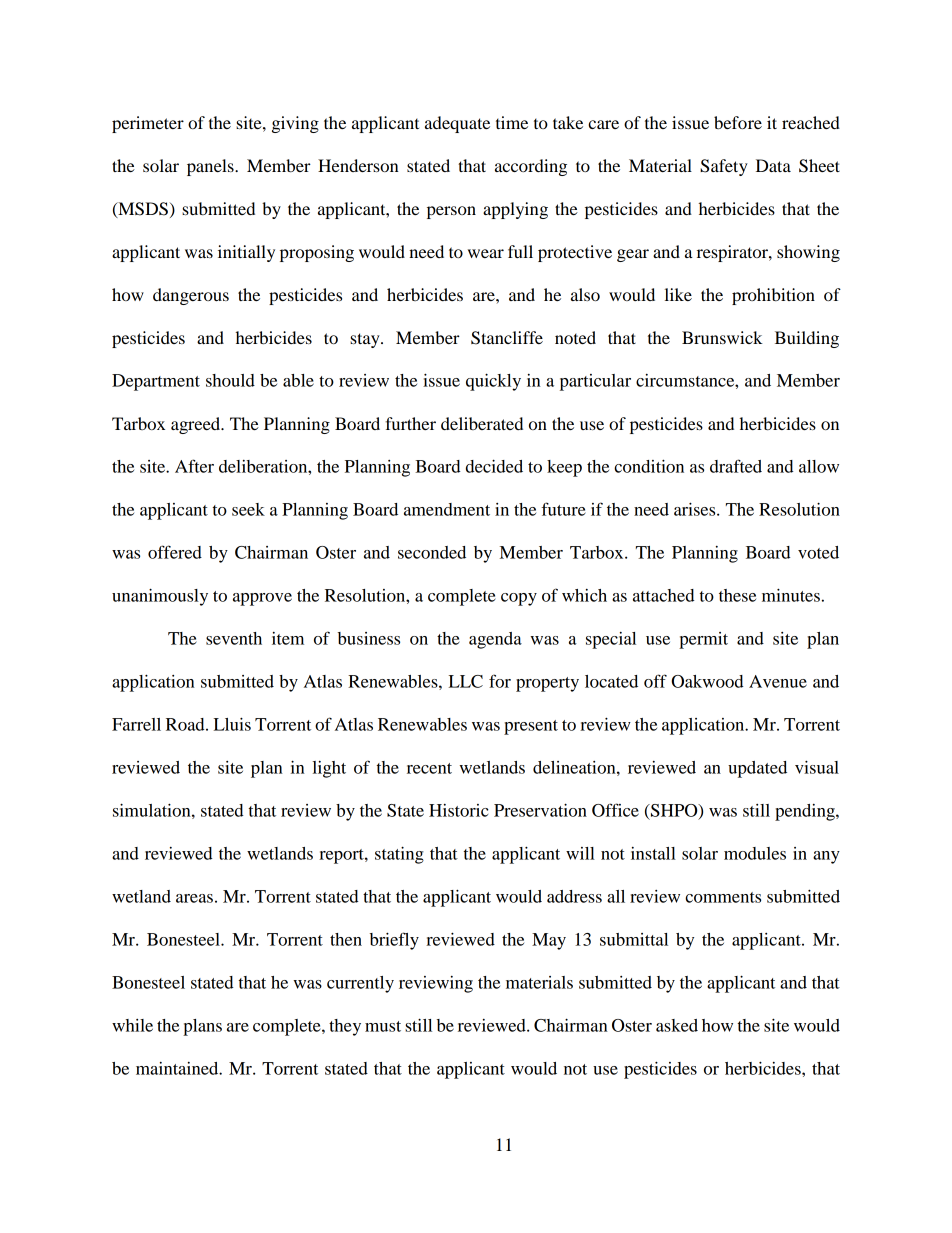 This screenshot has width=952, height=1233. What do you see at coordinates (383, 1026) in the screenshot?
I see `must` at bounding box center [383, 1026].
